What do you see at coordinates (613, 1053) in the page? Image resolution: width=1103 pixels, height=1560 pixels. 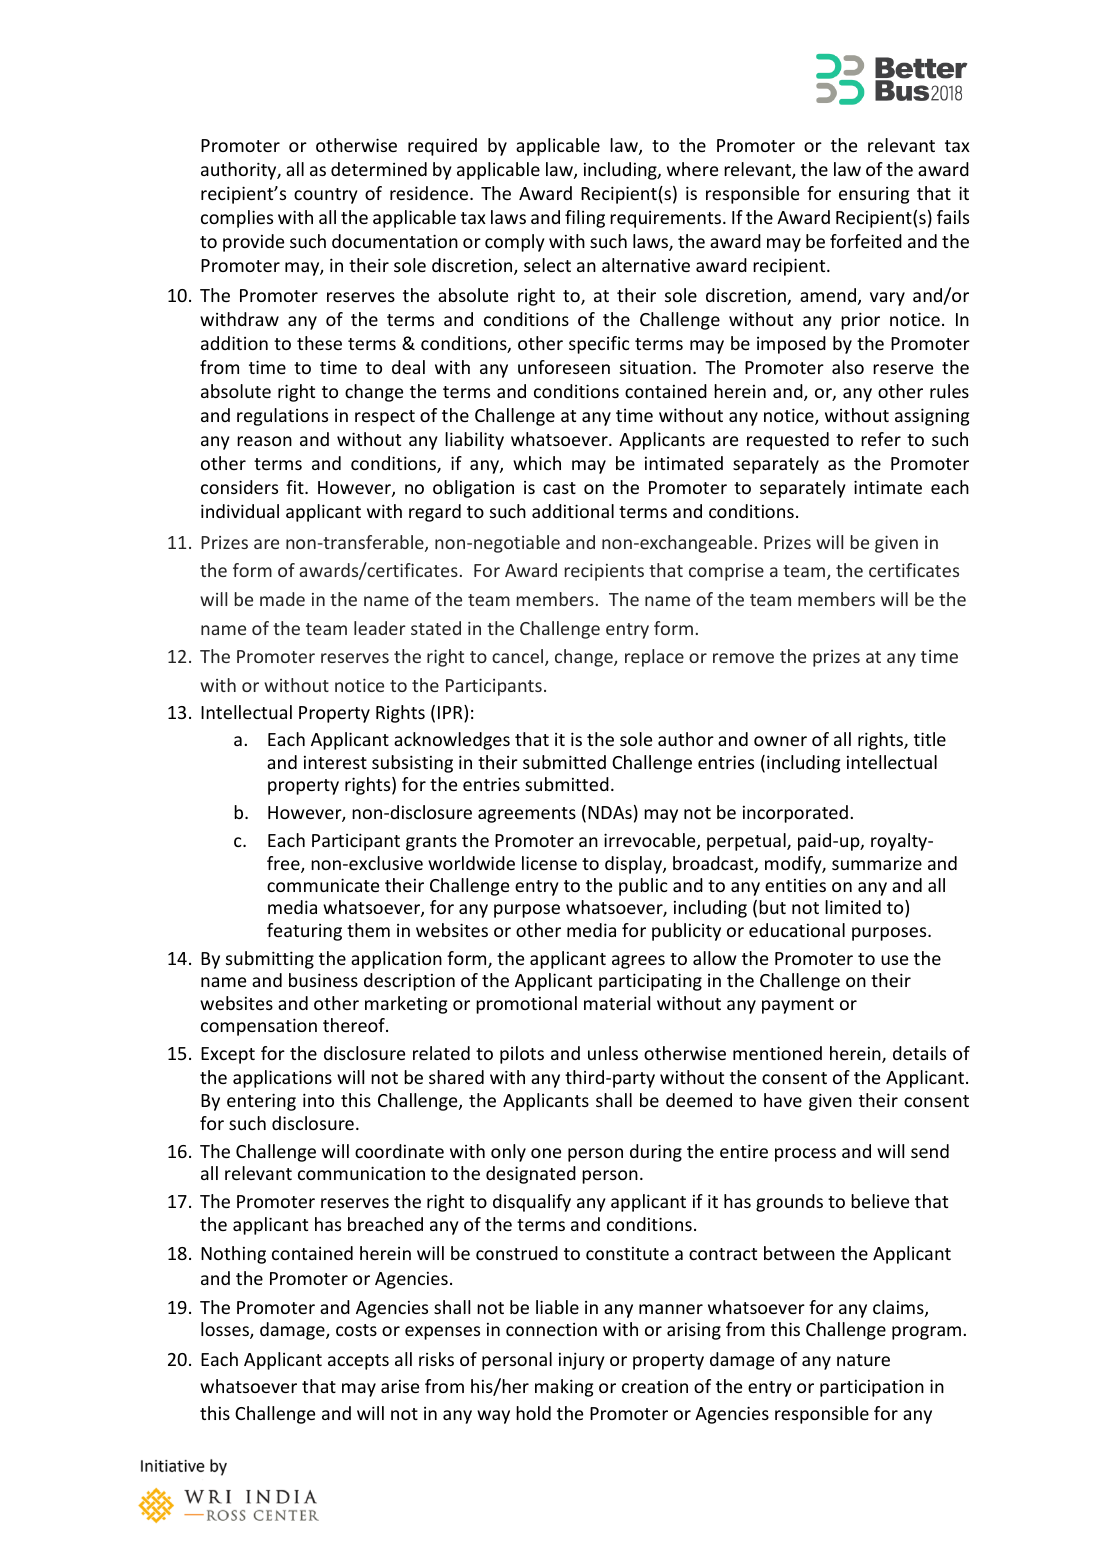 I see `unless` at bounding box center [613, 1053].
